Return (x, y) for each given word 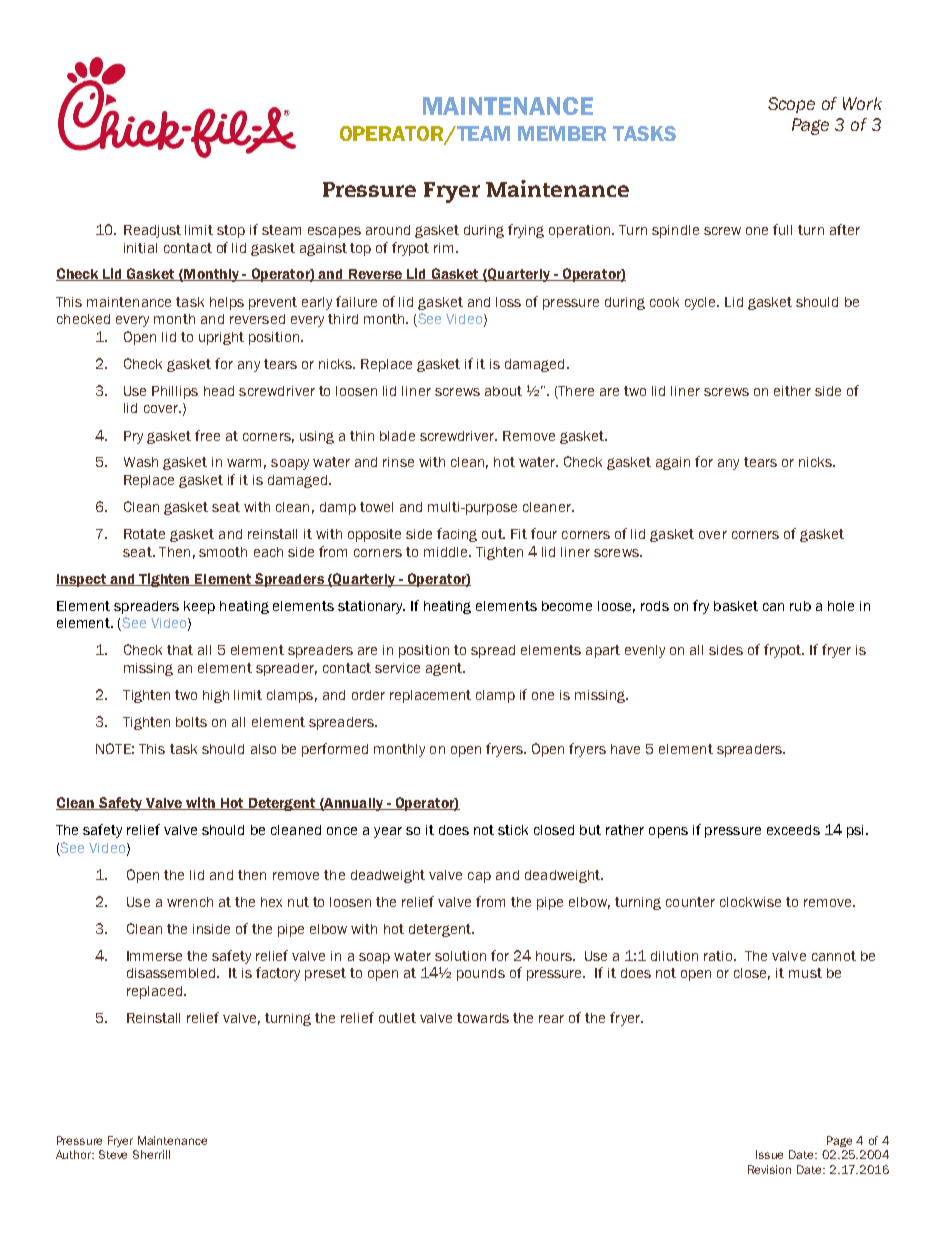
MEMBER (562, 133)
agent (445, 669)
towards (483, 1018)
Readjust (152, 231)
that (180, 650)
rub (800, 606)
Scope (791, 105)
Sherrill (151, 1154)
